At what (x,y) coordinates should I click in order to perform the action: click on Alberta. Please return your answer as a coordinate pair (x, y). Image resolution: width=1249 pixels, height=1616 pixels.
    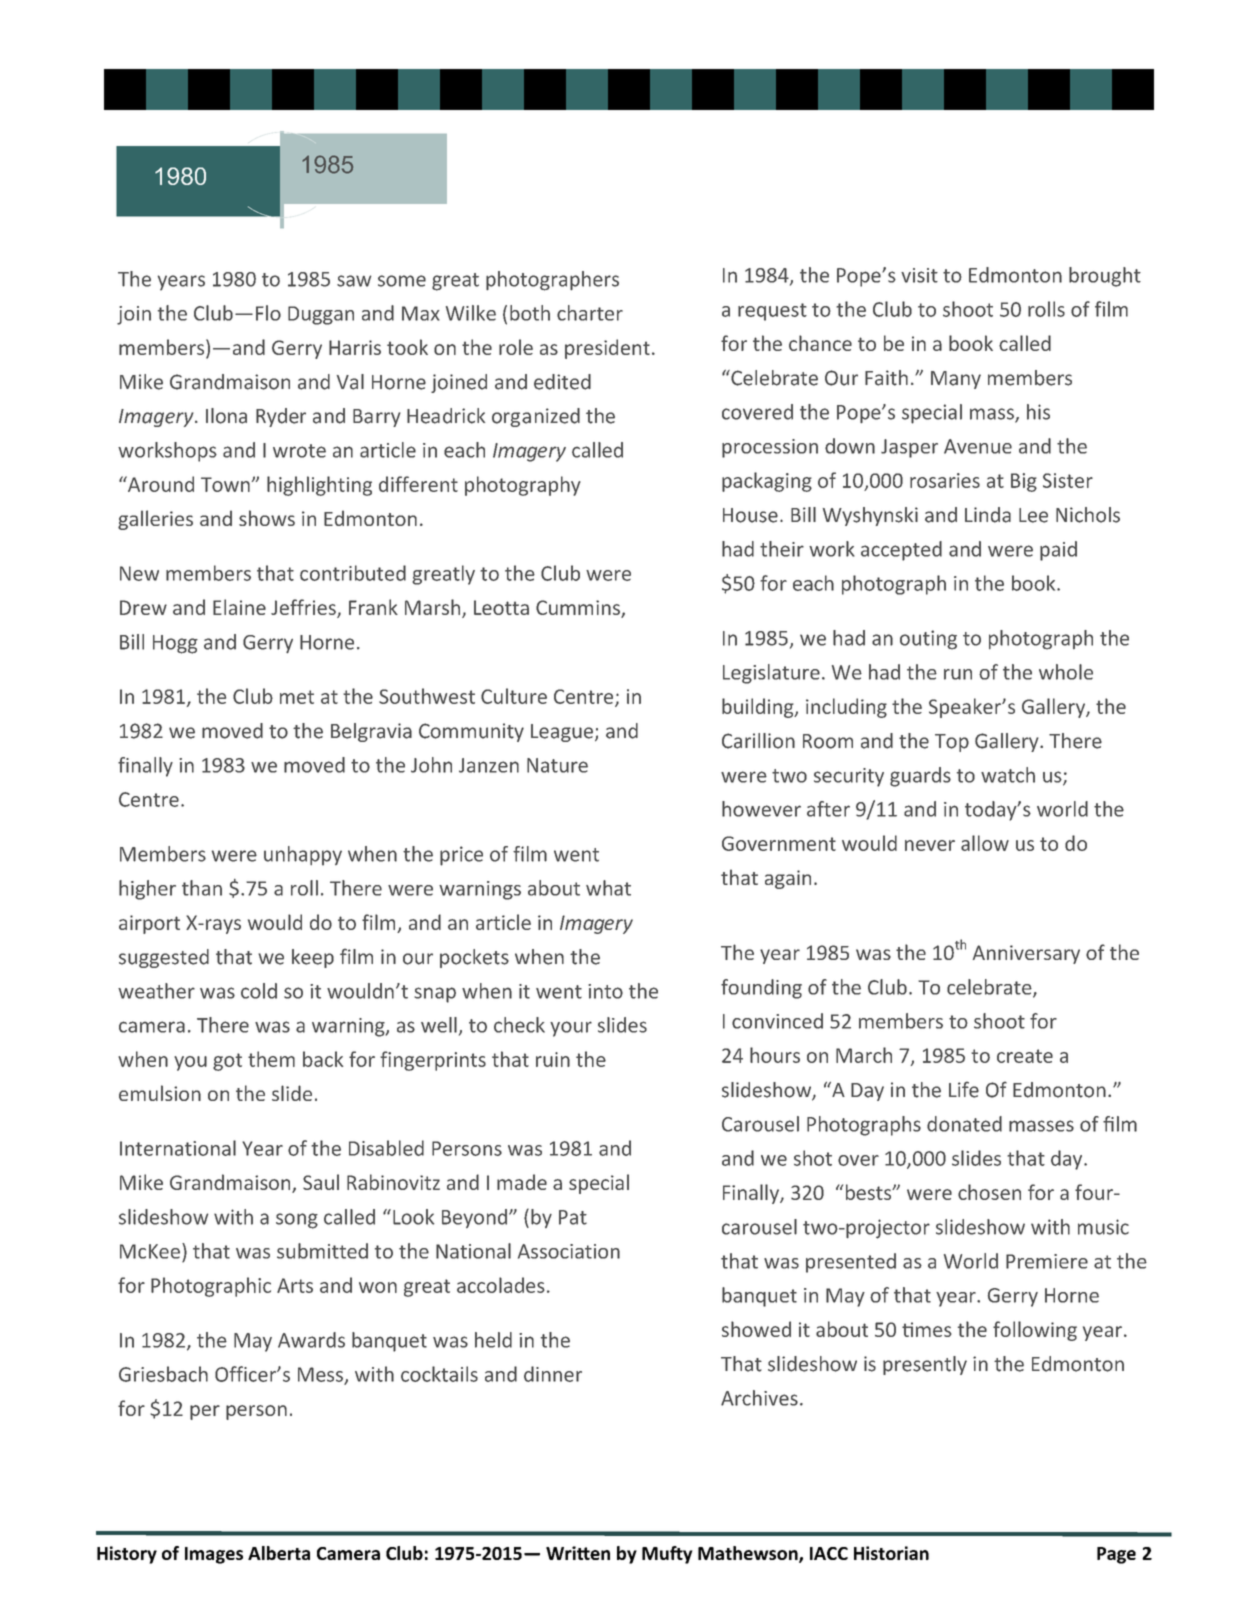
    Looking at the image, I should click on (279, 1553).
